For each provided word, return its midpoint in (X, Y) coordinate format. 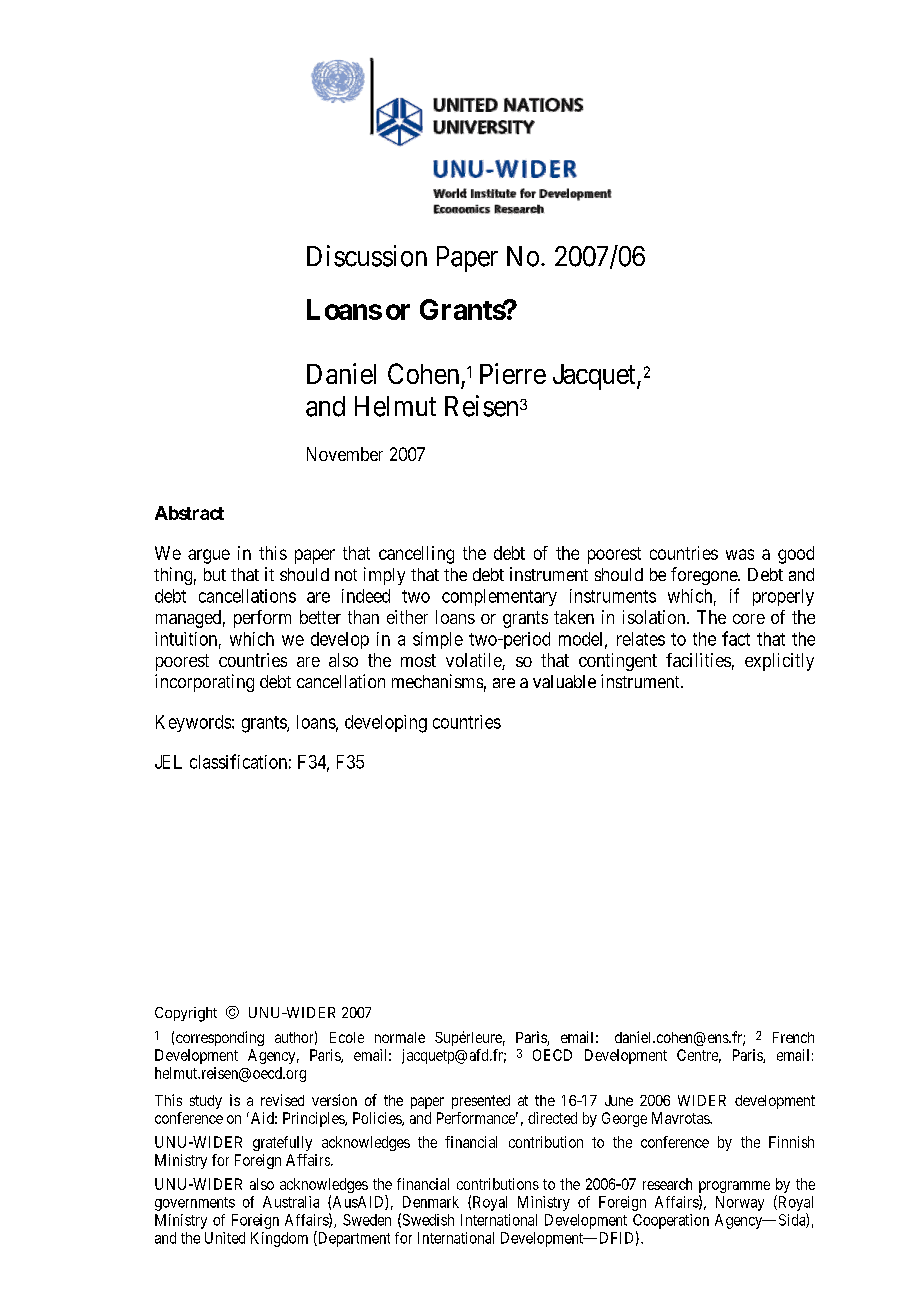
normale (400, 1037)
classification (238, 761)
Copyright (186, 1014)
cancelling (416, 555)
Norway (740, 1203)
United (225, 1238)
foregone (705, 576)
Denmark (431, 1202)
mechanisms (437, 681)
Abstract (189, 513)
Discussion (367, 256)
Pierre (513, 373)
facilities (698, 660)
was (740, 554)
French (793, 1037)
